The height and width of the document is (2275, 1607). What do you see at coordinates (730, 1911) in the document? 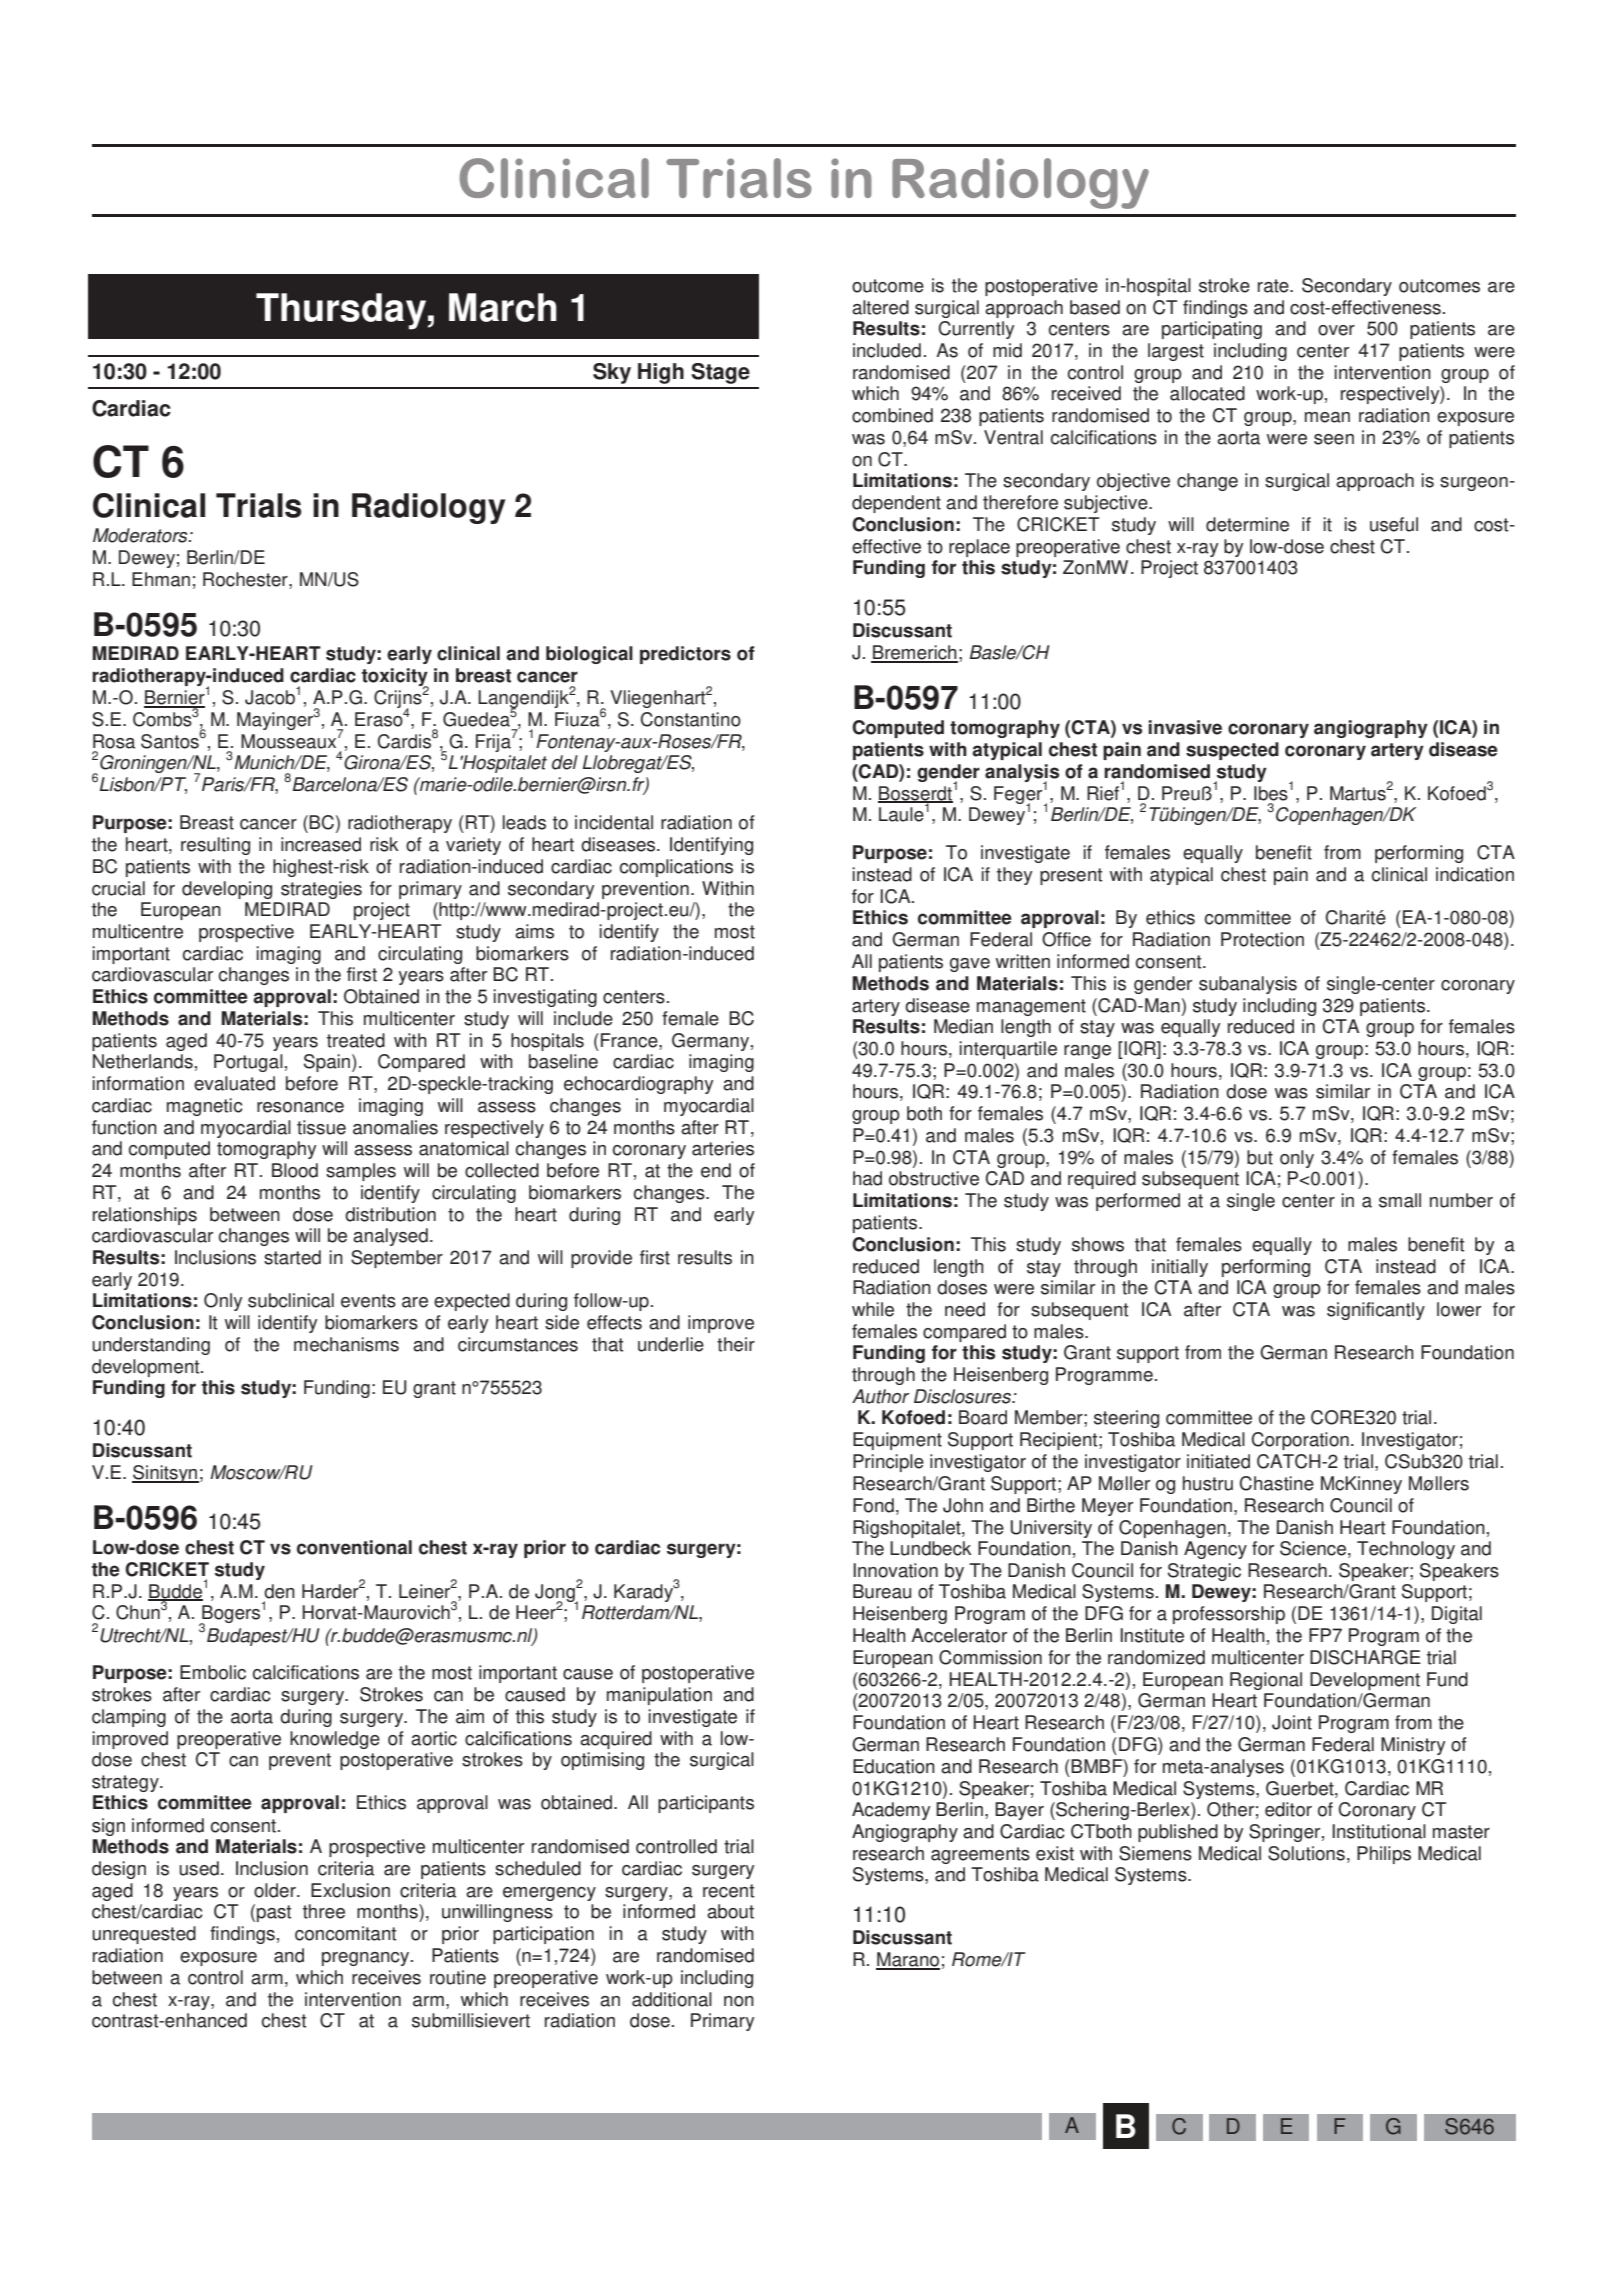
I see `about` at bounding box center [730, 1911].
